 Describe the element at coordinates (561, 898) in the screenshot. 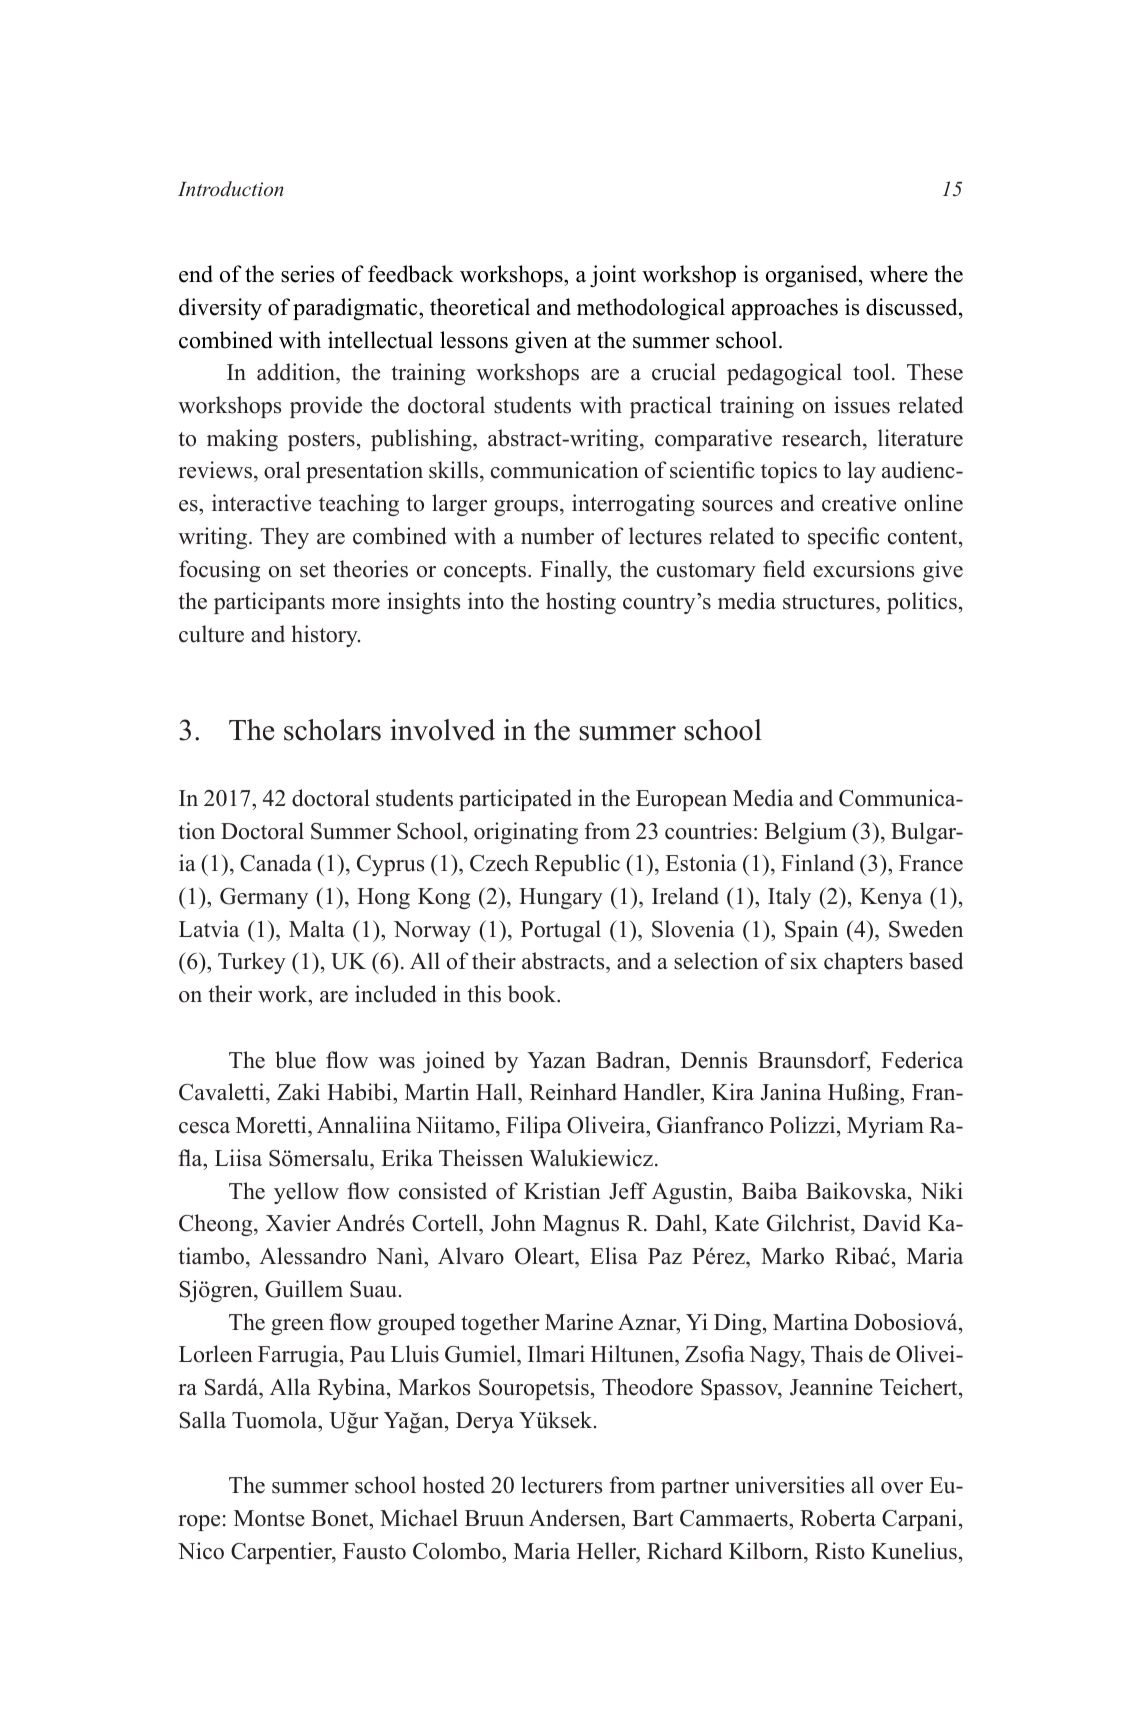

I see `Hungary` at that location.
